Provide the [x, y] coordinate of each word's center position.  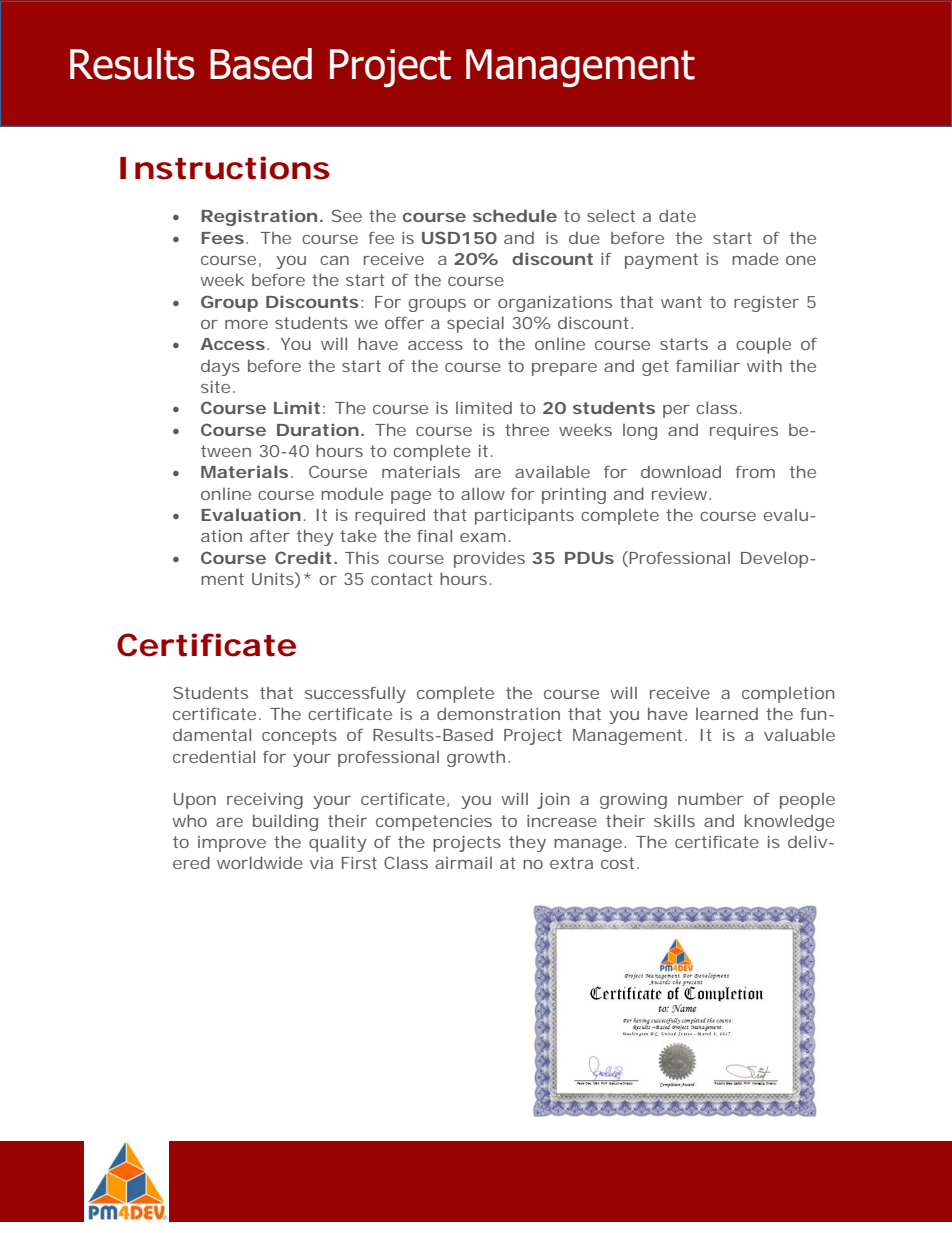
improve [232, 844]
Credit [303, 557]
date [677, 215]
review [681, 494]
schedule [515, 215]
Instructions [225, 168]
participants [524, 517]
